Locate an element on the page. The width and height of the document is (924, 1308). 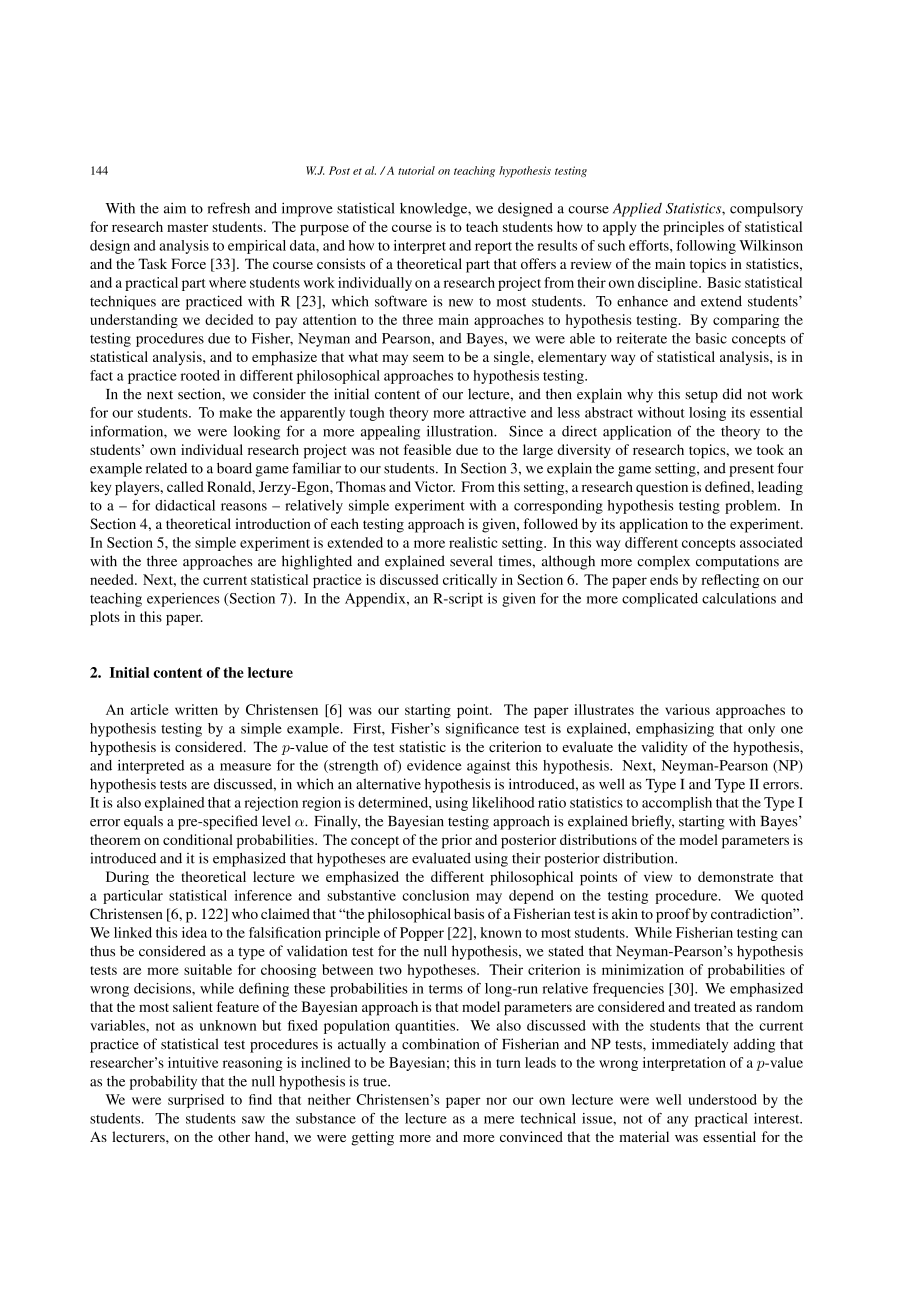
accomplish is located at coordinates (677, 804).
